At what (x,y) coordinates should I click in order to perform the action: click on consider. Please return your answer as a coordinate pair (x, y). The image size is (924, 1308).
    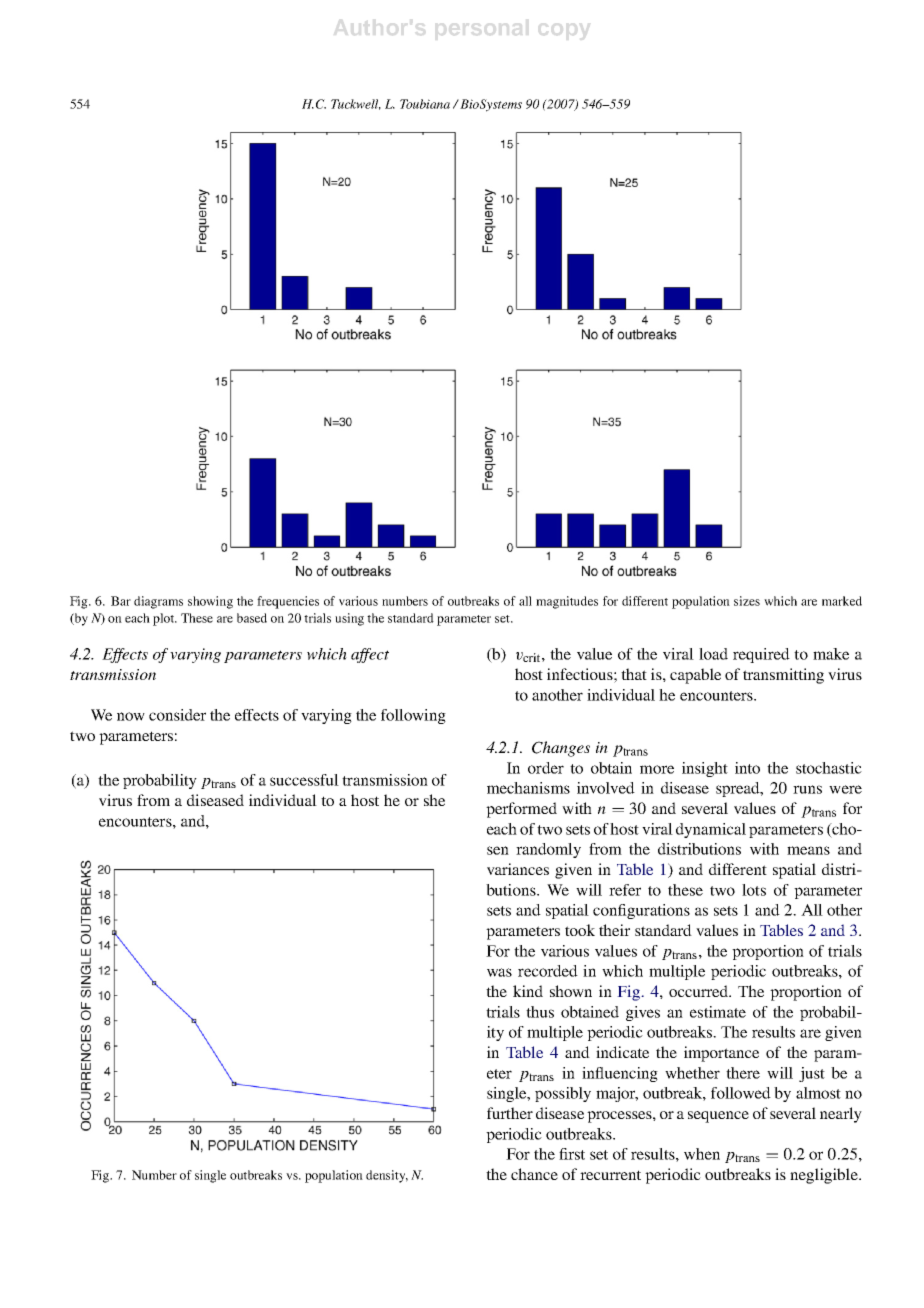
    Looking at the image, I should click on (177, 715).
